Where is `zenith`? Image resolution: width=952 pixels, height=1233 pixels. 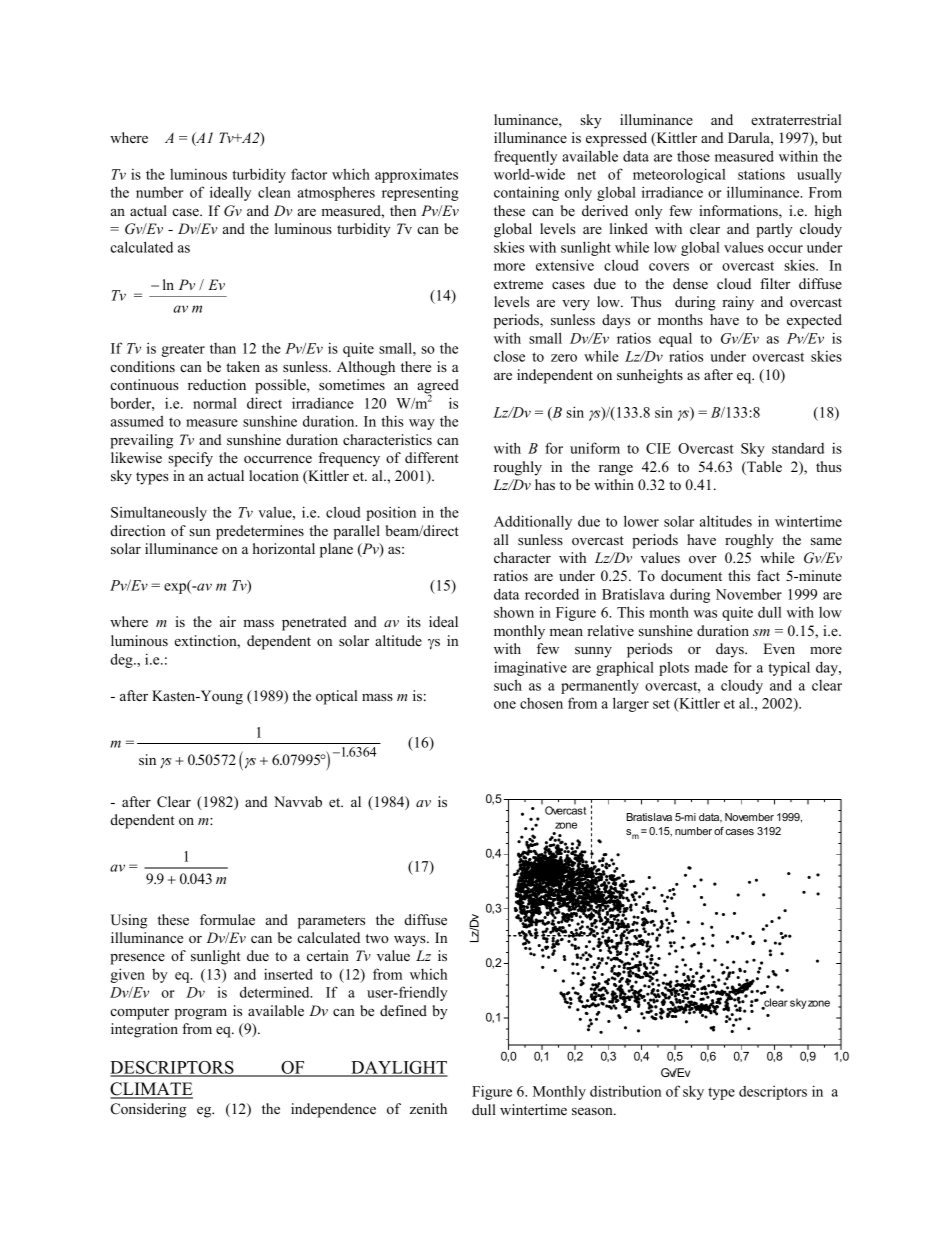 zenith is located at coordinates (428, 1108).
